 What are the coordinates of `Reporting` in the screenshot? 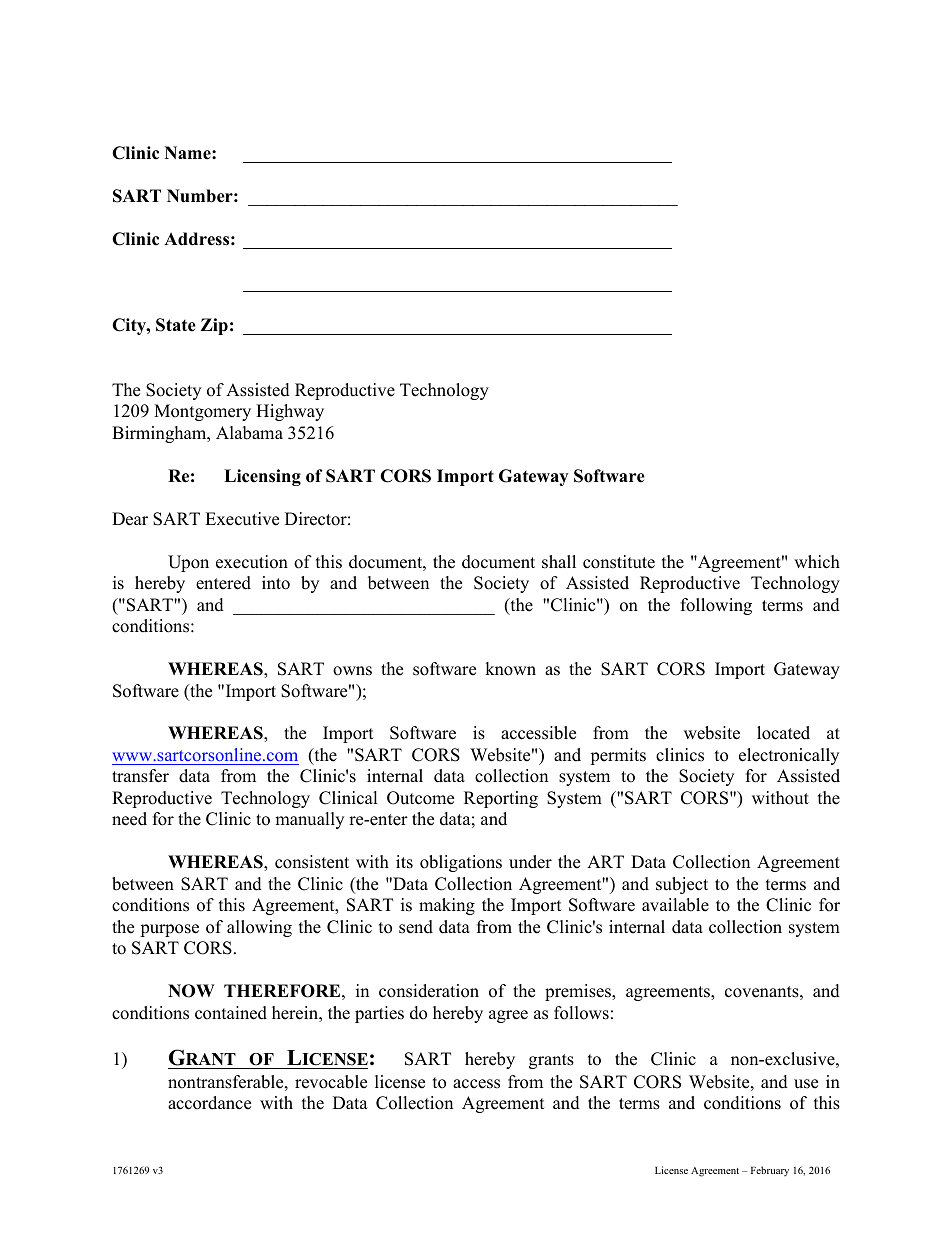 It's located at (501, 799).
